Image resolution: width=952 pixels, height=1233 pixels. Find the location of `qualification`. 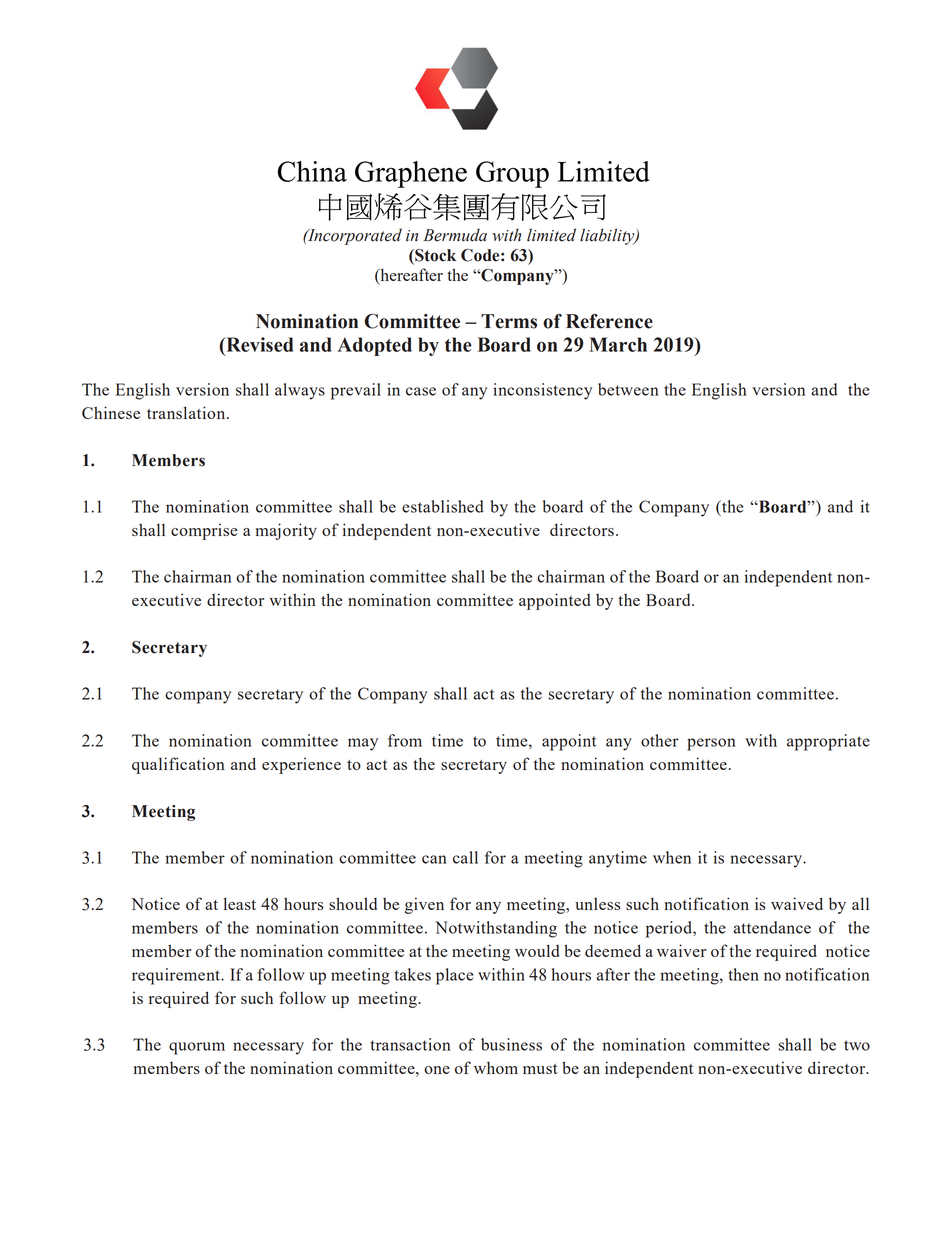

qualification is located at coordinates (178, 765).
